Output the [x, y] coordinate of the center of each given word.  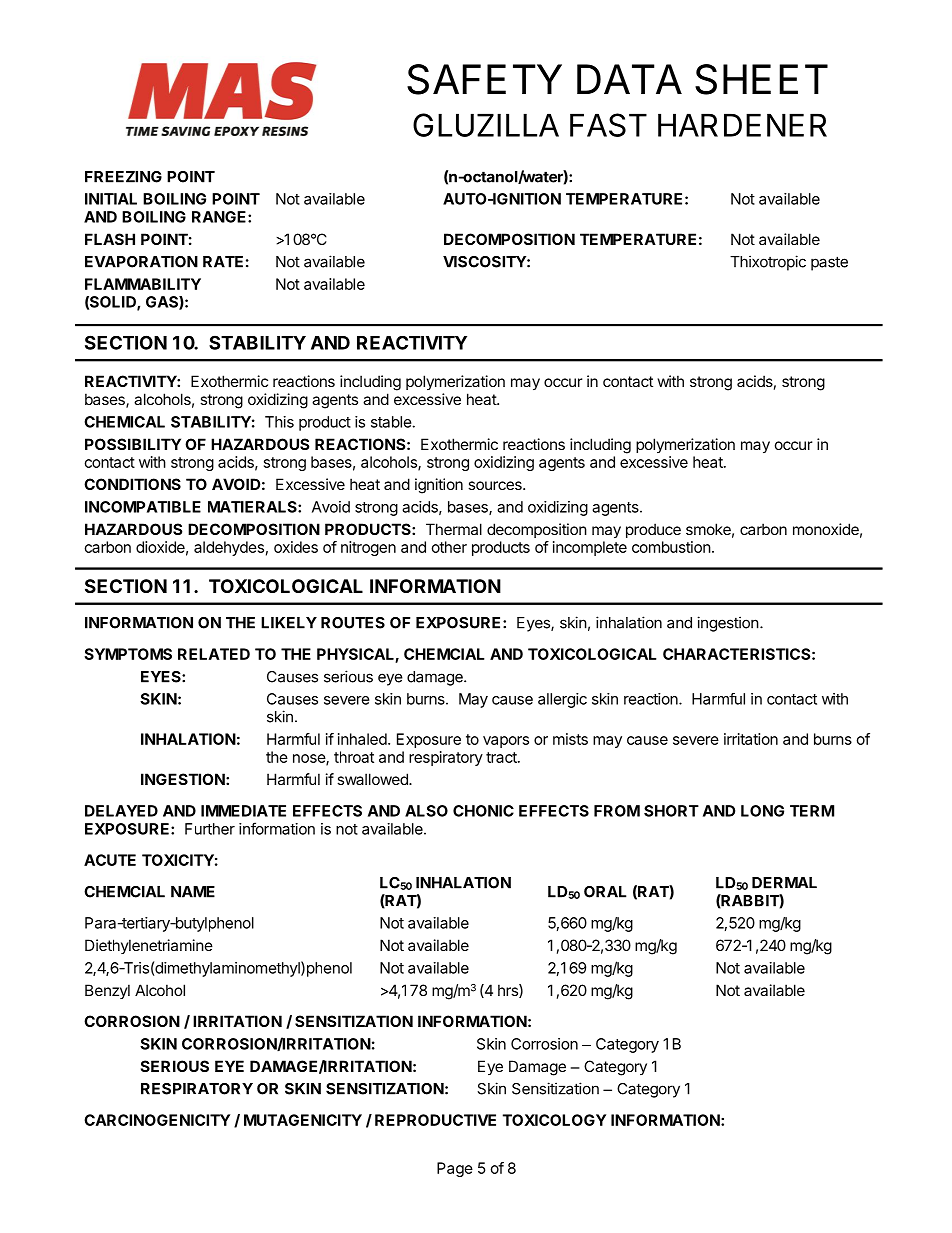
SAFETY [484, 79]
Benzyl [107, 991]
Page [455, 1169]
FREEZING [123, 177]
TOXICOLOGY [554, 1120]
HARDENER [742, 125]
